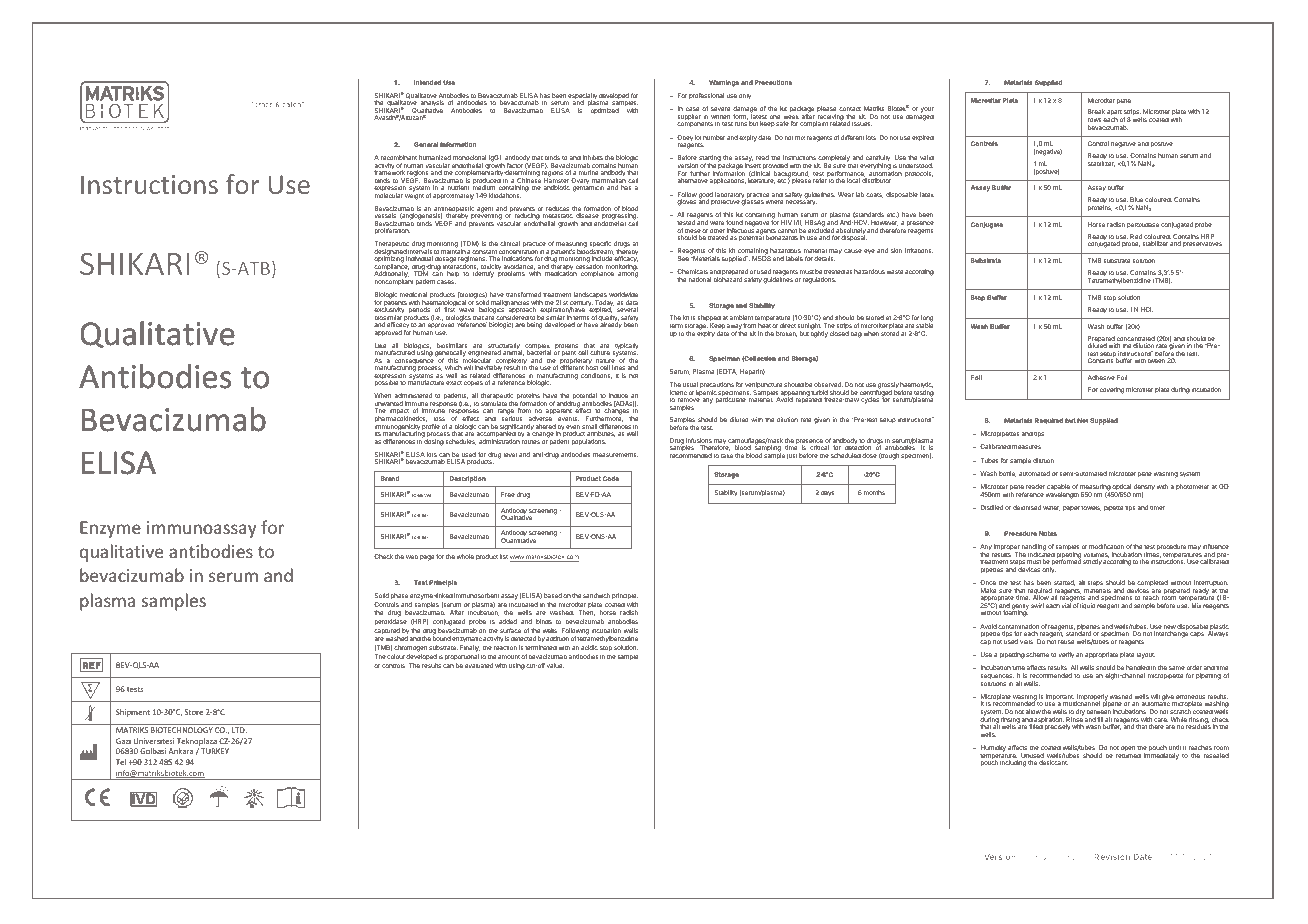  I want to click on possible, so click(386, 383).
